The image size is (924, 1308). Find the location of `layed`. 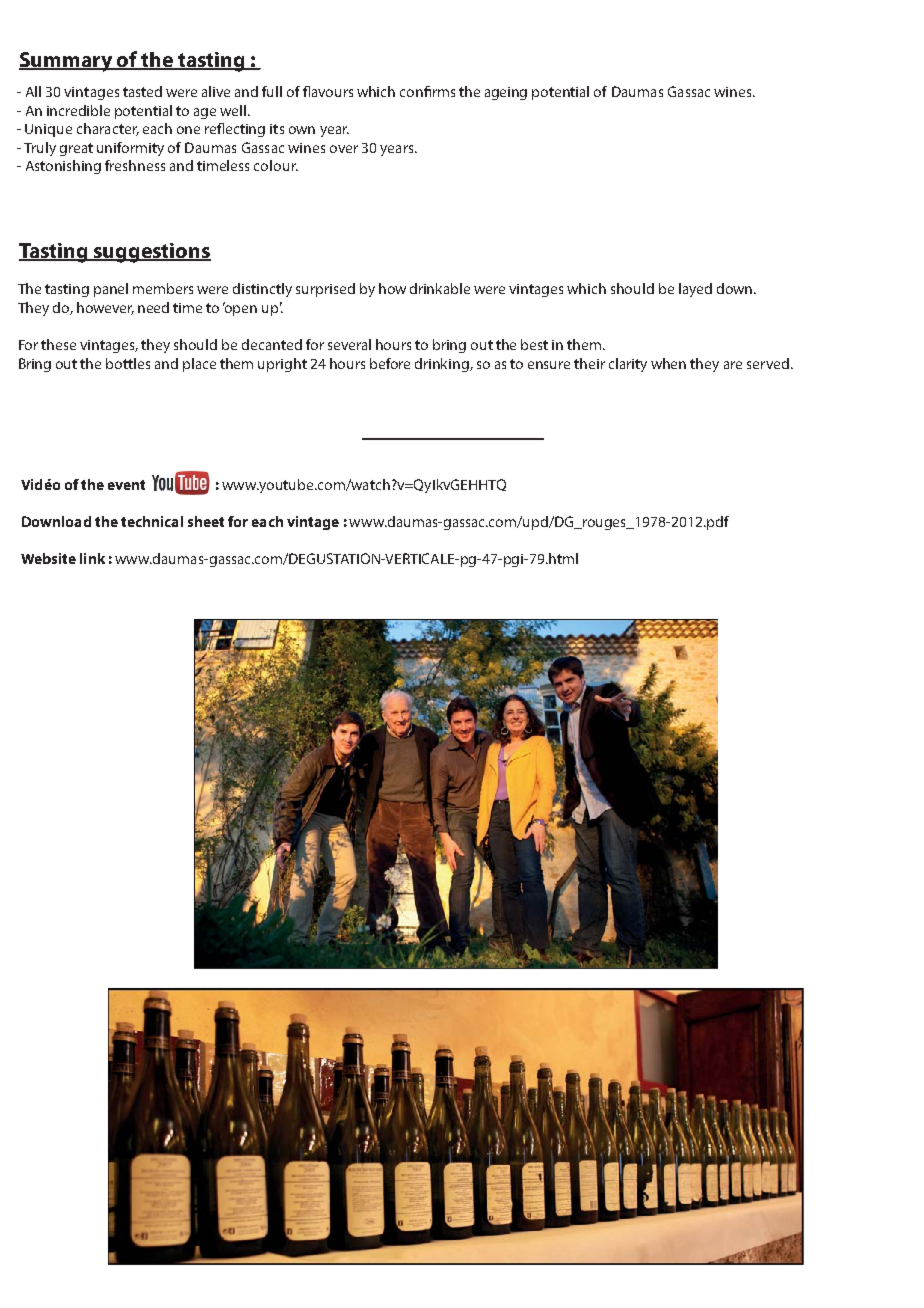

layed is located at coordinates (695, 290).
